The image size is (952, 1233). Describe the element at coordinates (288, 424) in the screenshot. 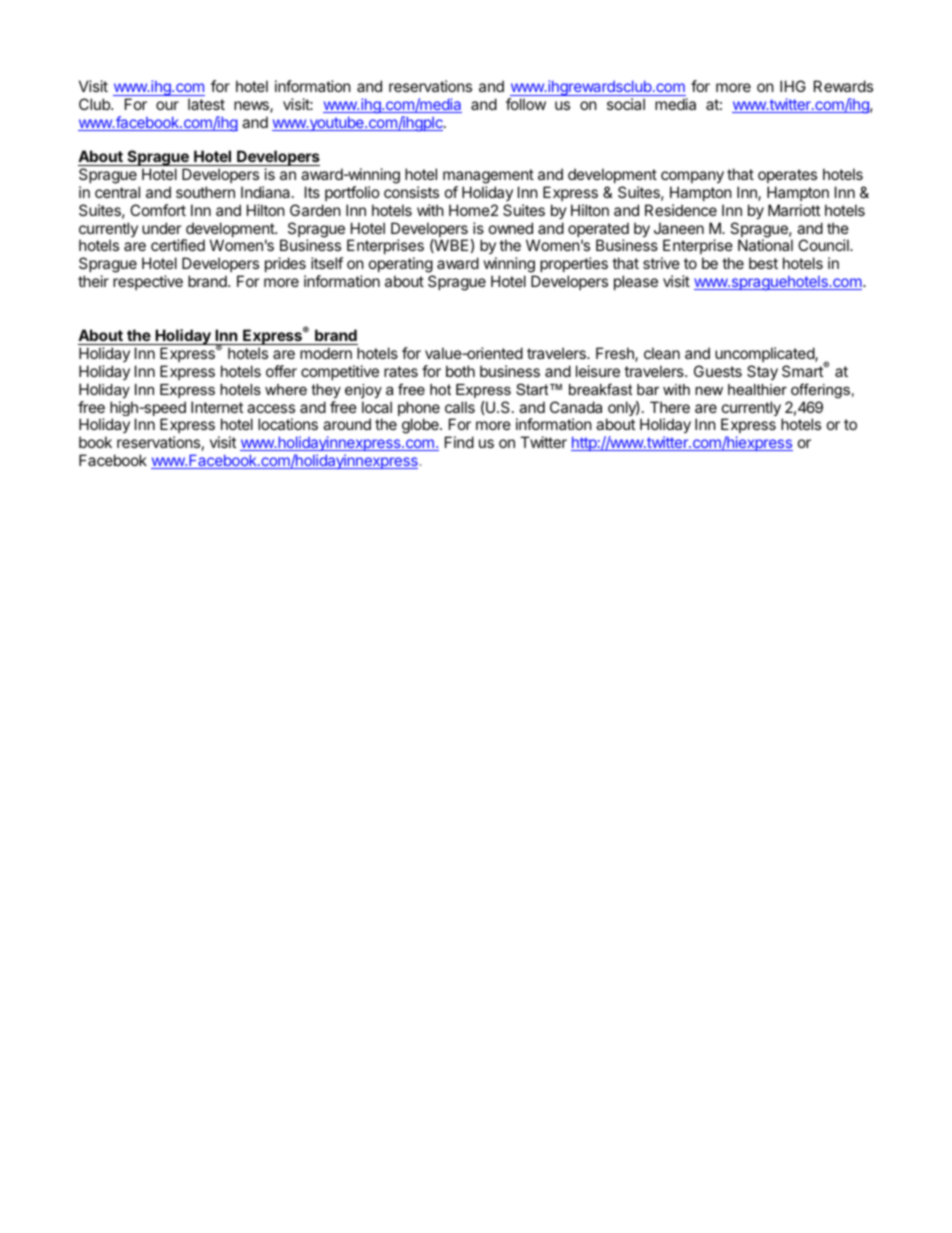

I see `locations` at that location.
